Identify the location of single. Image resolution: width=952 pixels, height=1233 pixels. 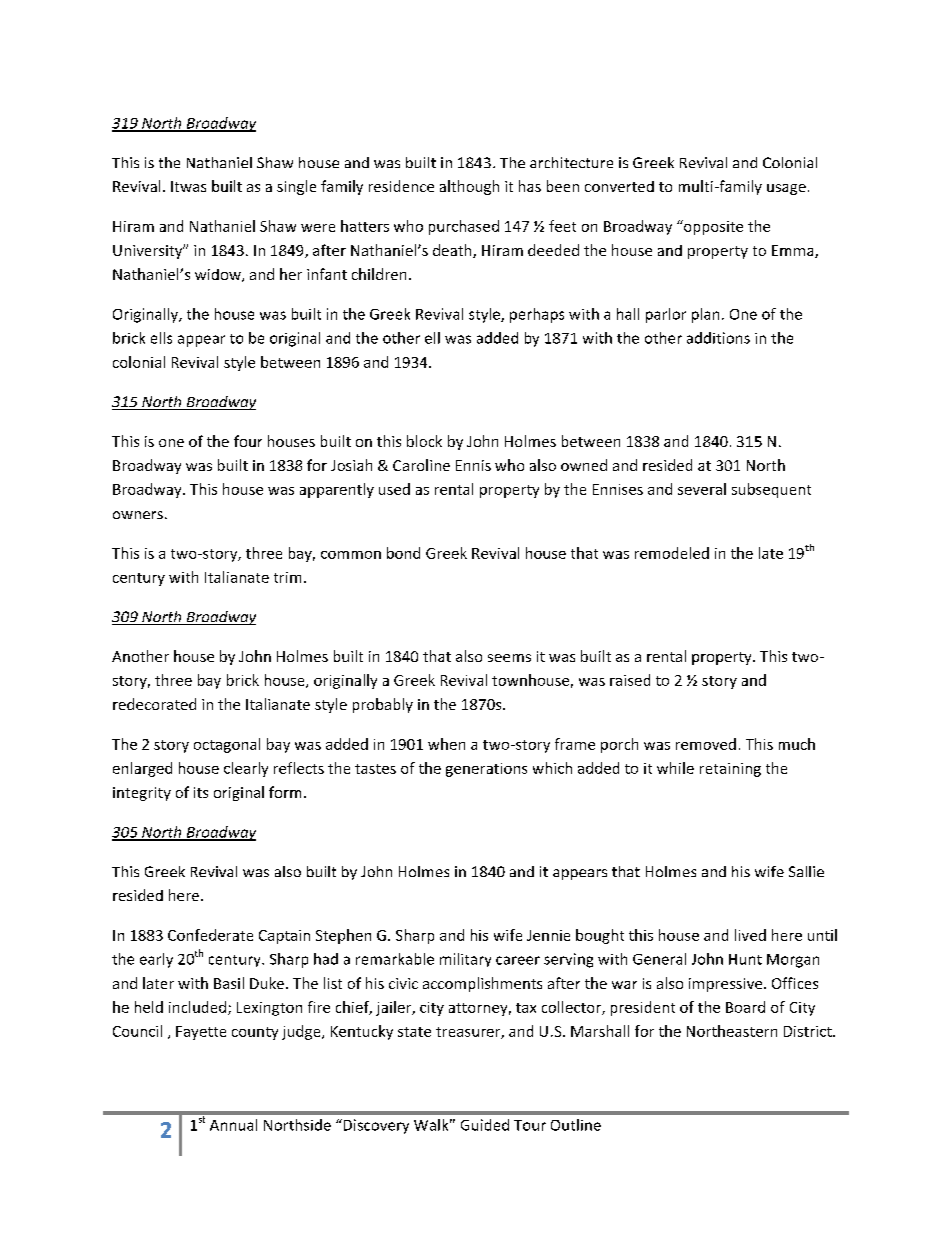
(296, 187).
